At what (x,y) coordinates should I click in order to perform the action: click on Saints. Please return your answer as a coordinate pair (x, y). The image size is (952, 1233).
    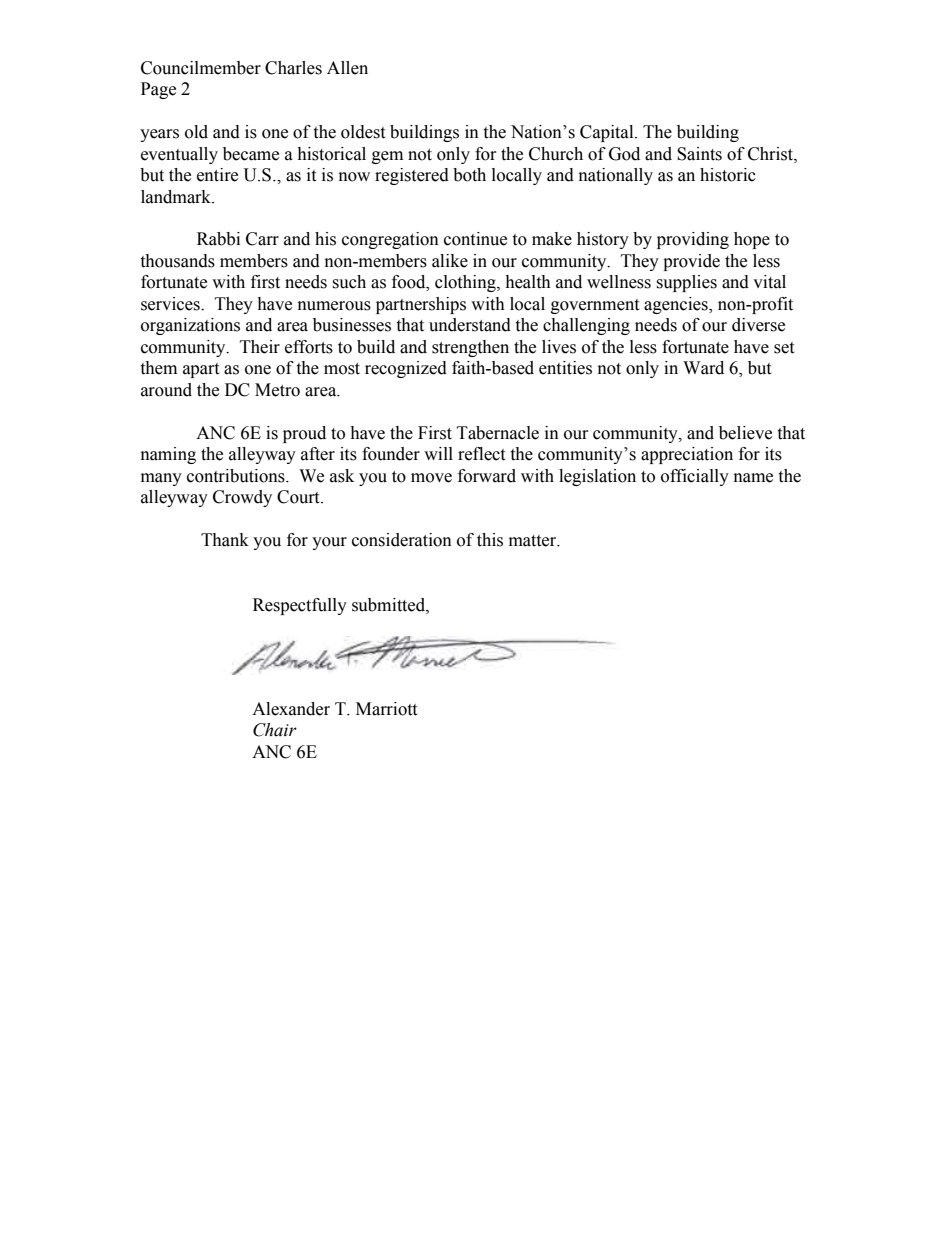
    Looking at the image, I should click on (699, 154).
